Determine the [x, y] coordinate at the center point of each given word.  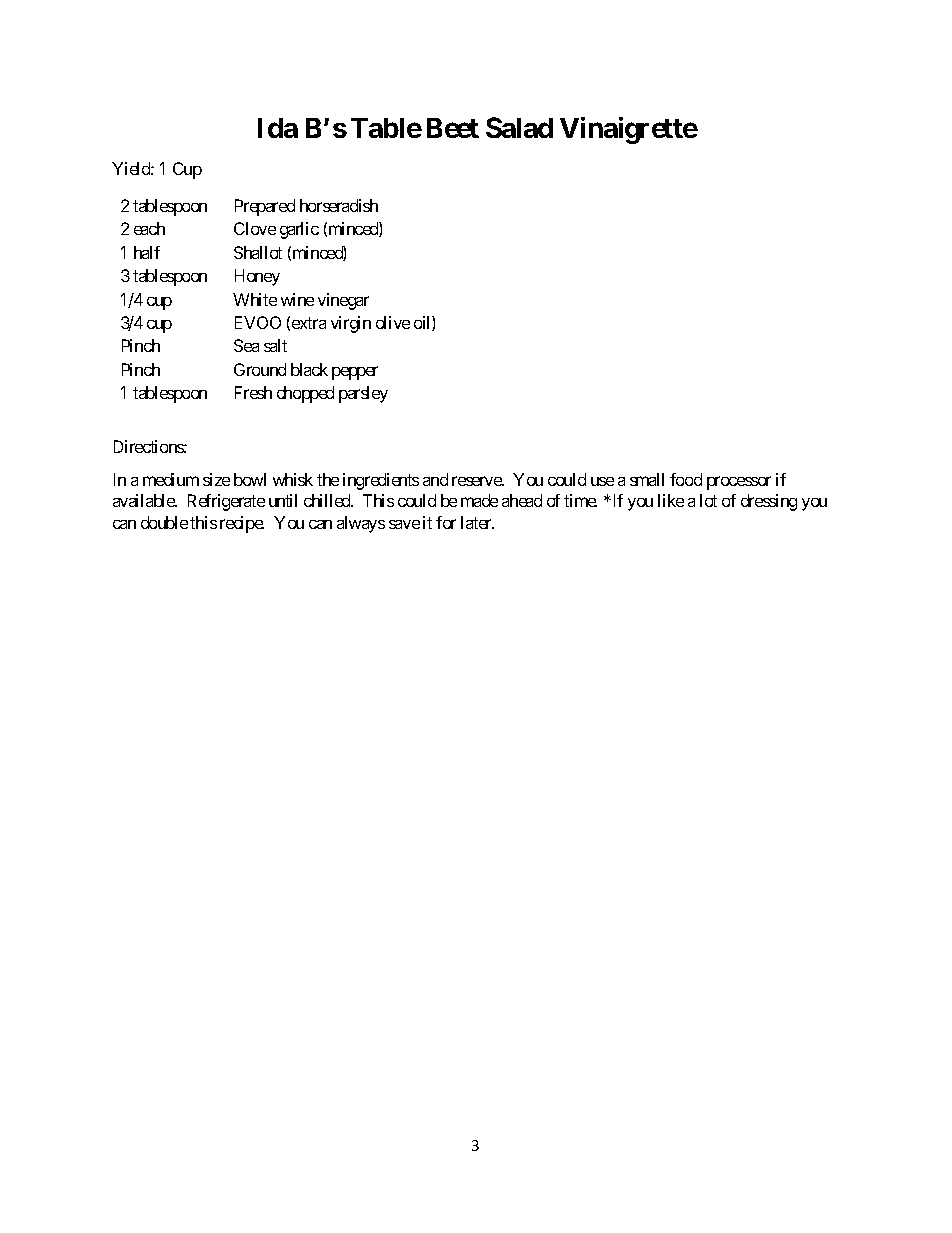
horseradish [339, 205]
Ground [260, 369]
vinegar [343, 301]
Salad [519, 127]
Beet [453, 128]
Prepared [265, 207]
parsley [363, 394]
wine [297, 299]
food [686, 479]
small [647, 479]
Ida [278, 128]
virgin [351, 324]
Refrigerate [226, 502]
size [216, 479]
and [435, 479]
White [255, 299]
